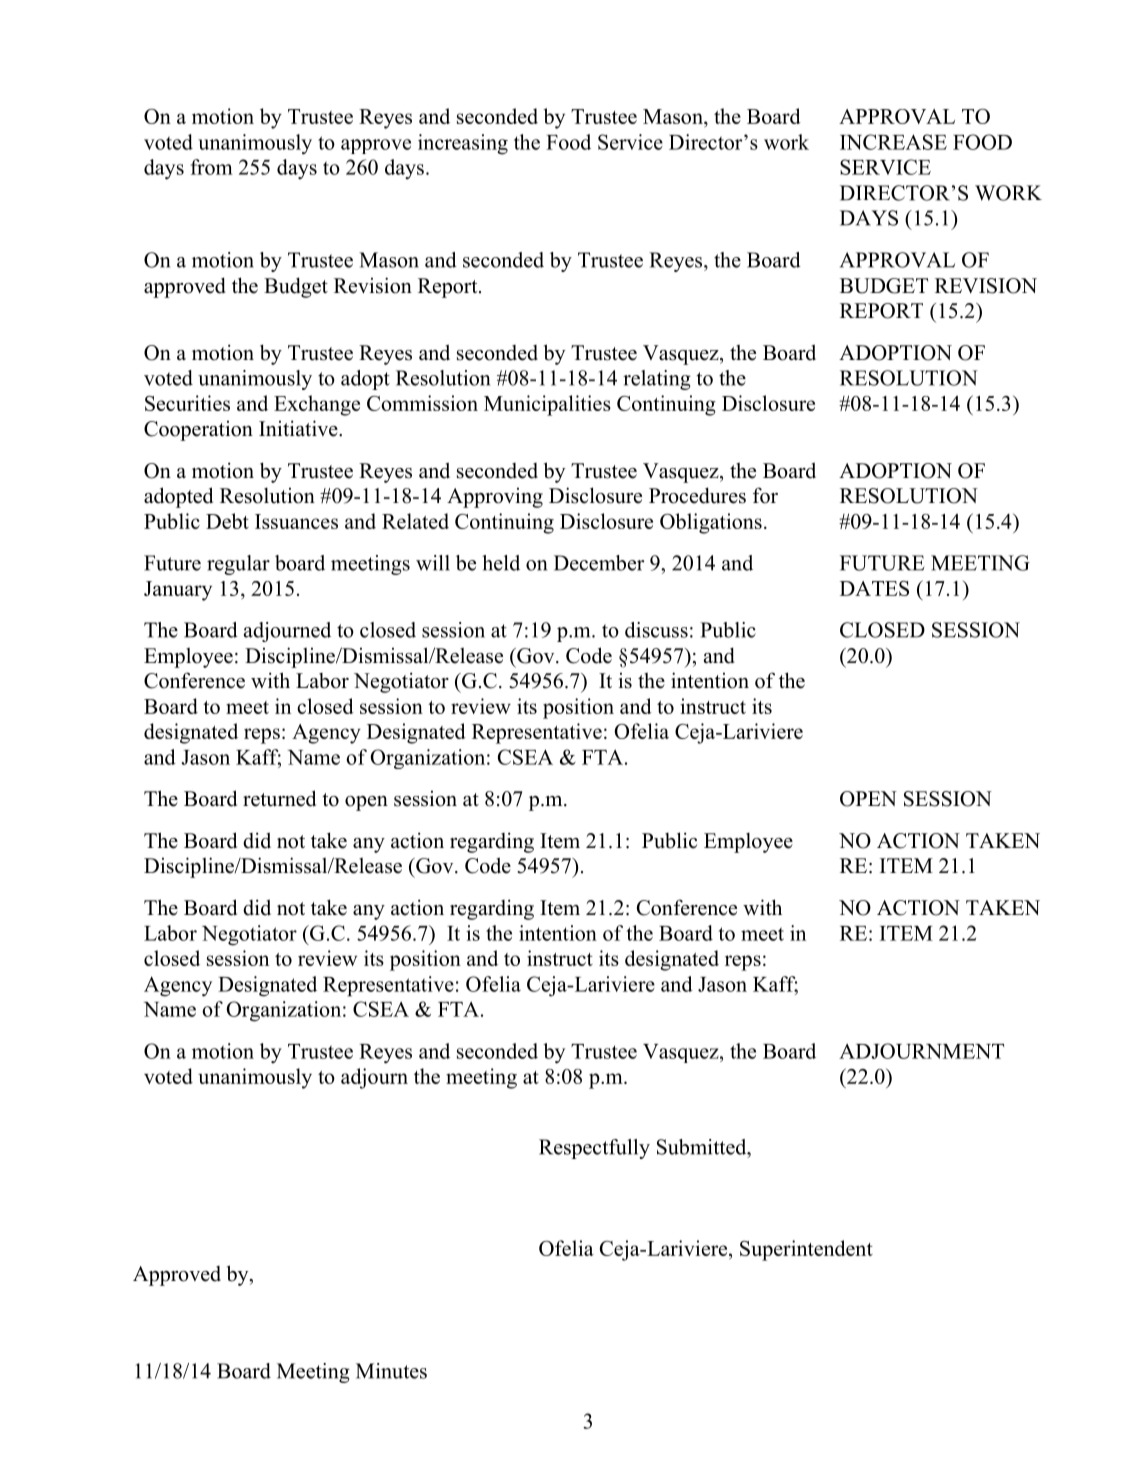 The image size is (1126, 1457). What do you see at coordinates (279, 798) in the screenshot?
I see `returned` at bounding box center [279, 798].
